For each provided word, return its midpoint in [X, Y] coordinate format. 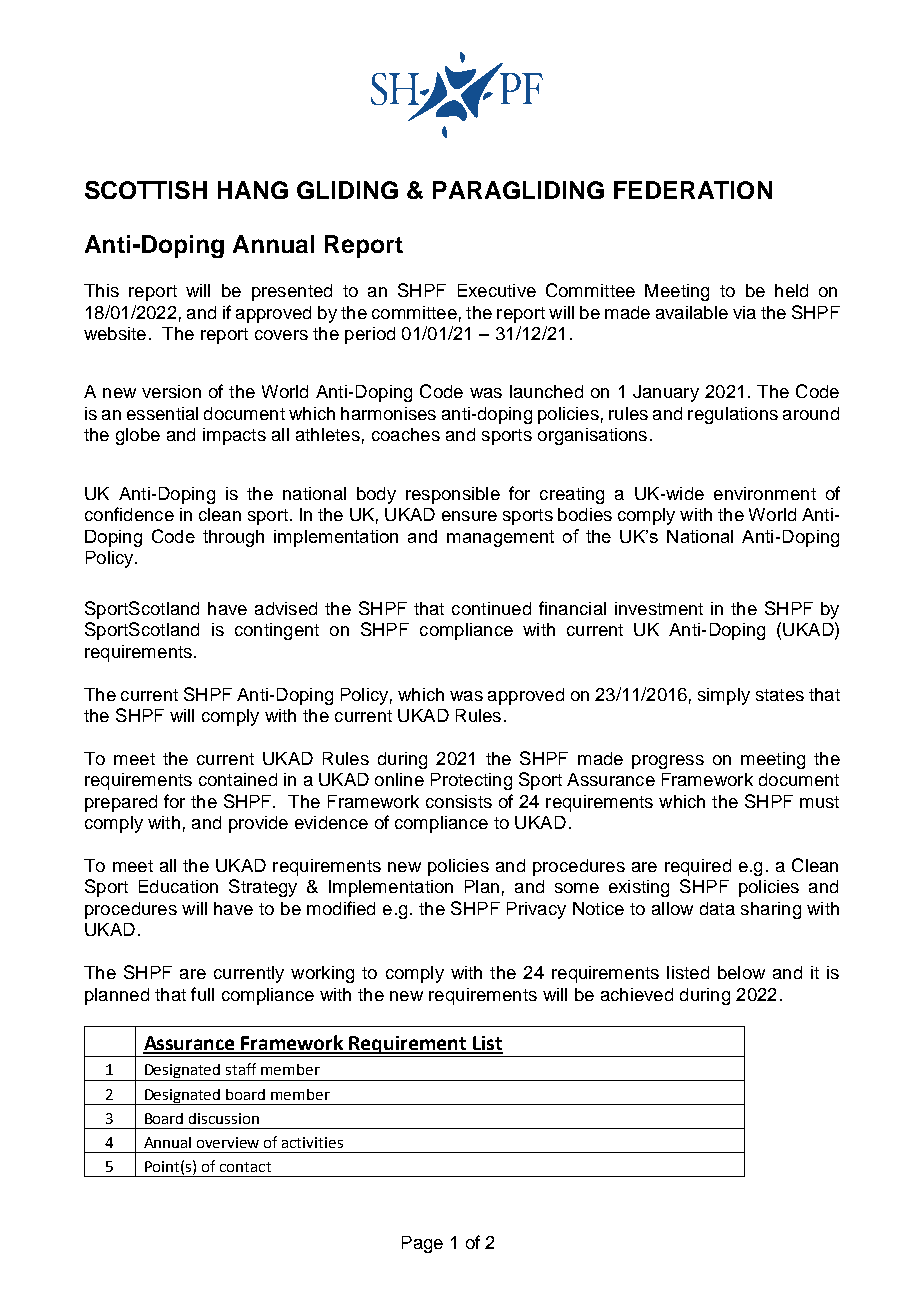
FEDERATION [693, 190]
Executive [497, 290]
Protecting [471, 781]
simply [724, 696]
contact [245, 1167]
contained [238, 779]
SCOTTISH [146, 190]
